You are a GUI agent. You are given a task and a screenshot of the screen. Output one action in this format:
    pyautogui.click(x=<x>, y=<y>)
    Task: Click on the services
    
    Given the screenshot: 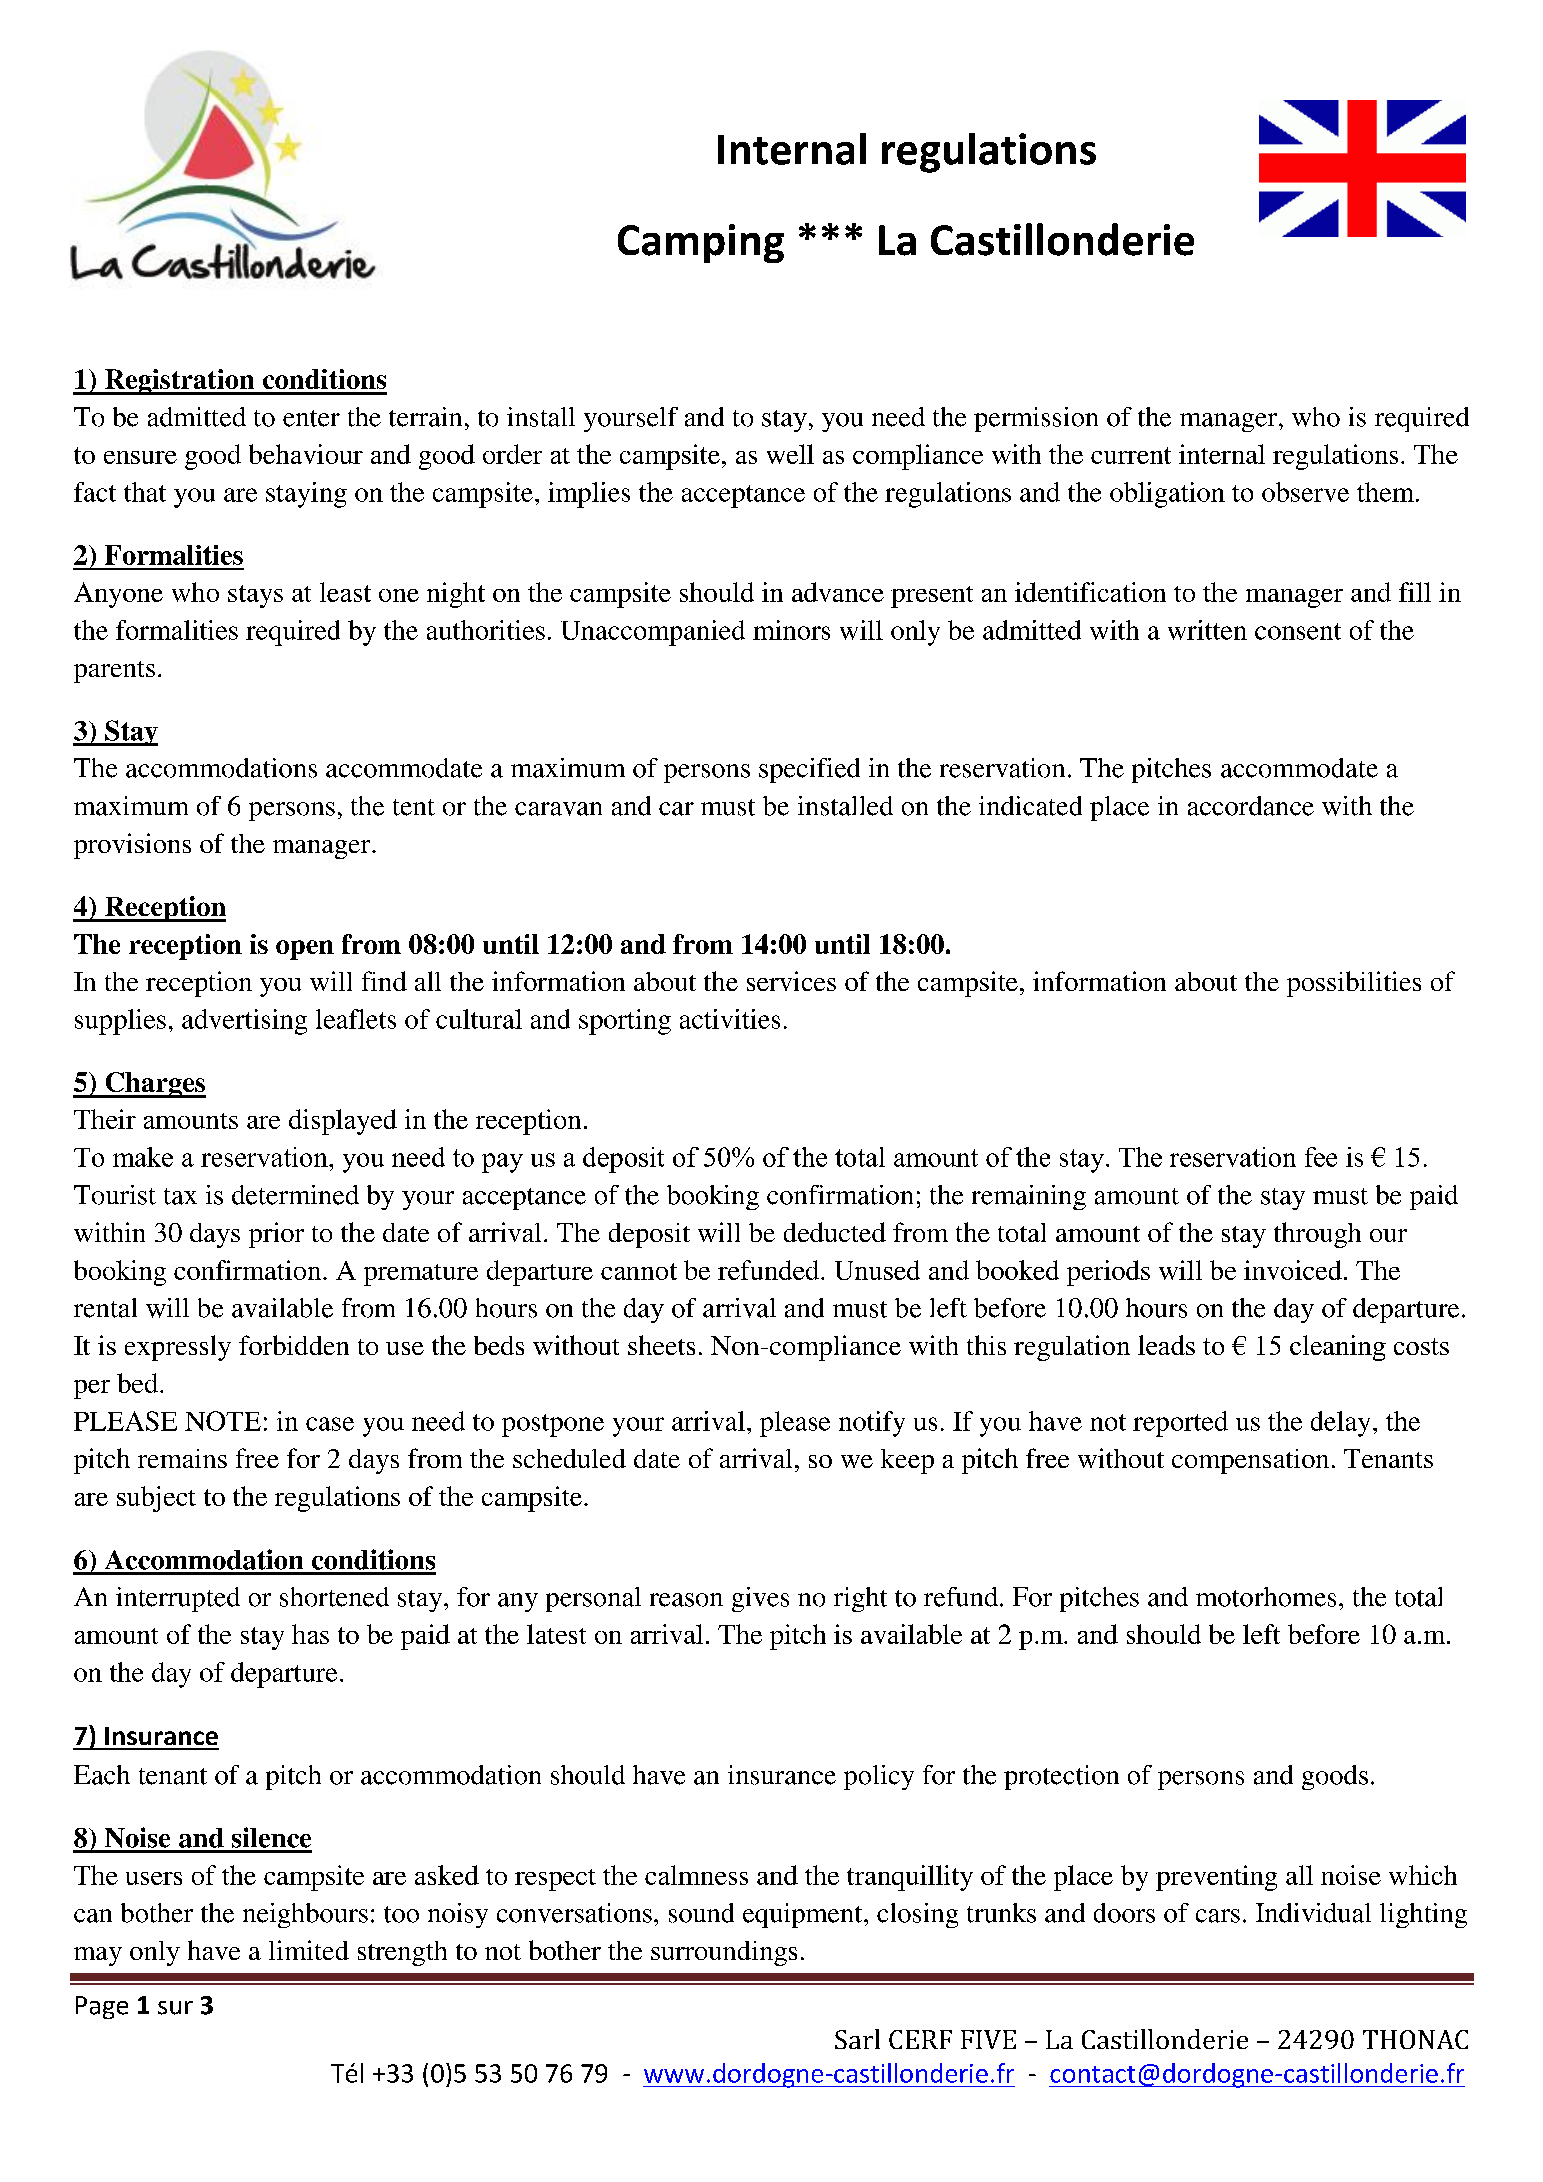 What is the action you would take?
    pyautogui.click(x=791, y=981)
